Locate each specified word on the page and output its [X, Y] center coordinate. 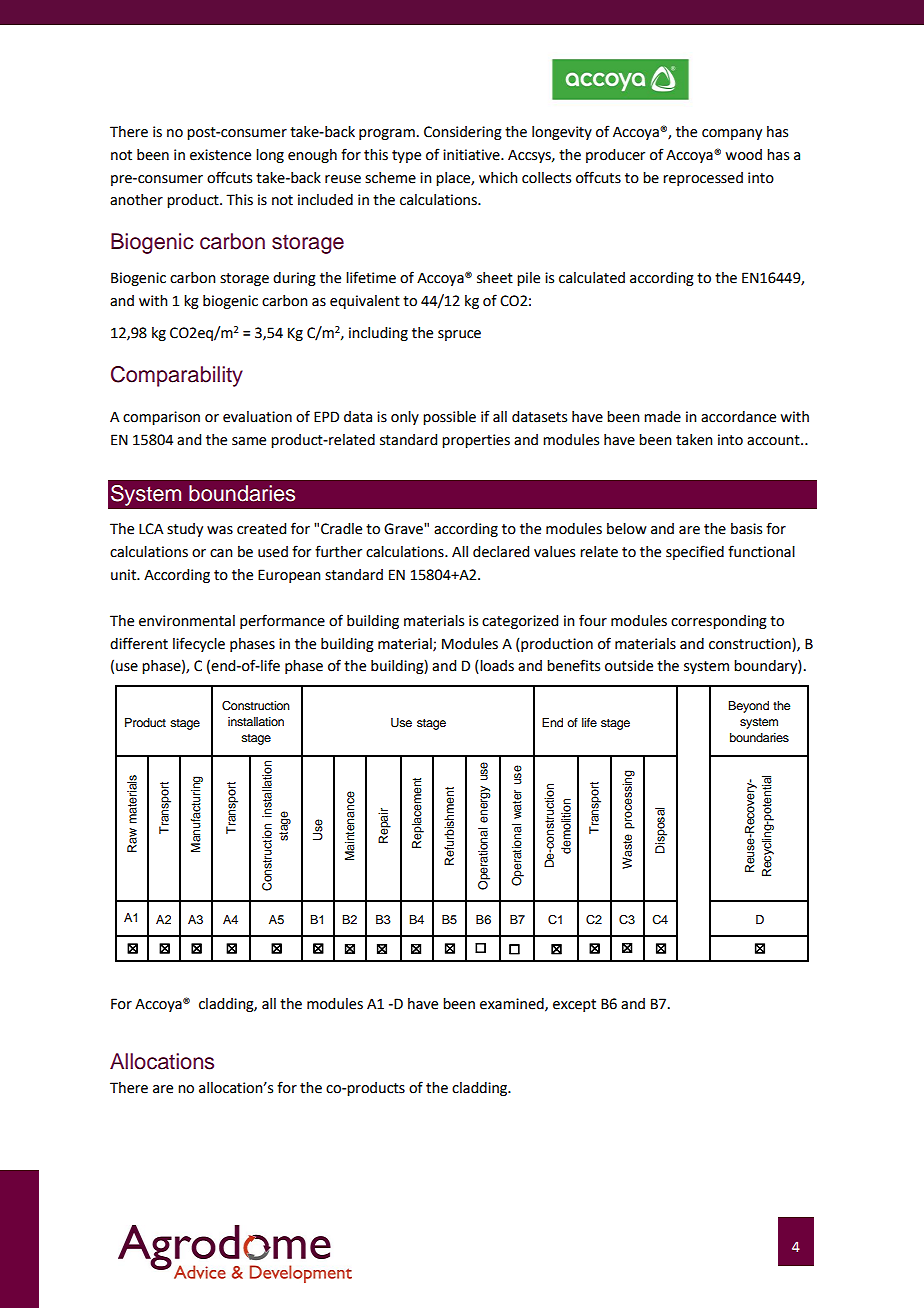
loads [496, 667]
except [574, 1005]
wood [744, 155]
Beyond [748, 707]
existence [220, 155]
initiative [472, 155]
